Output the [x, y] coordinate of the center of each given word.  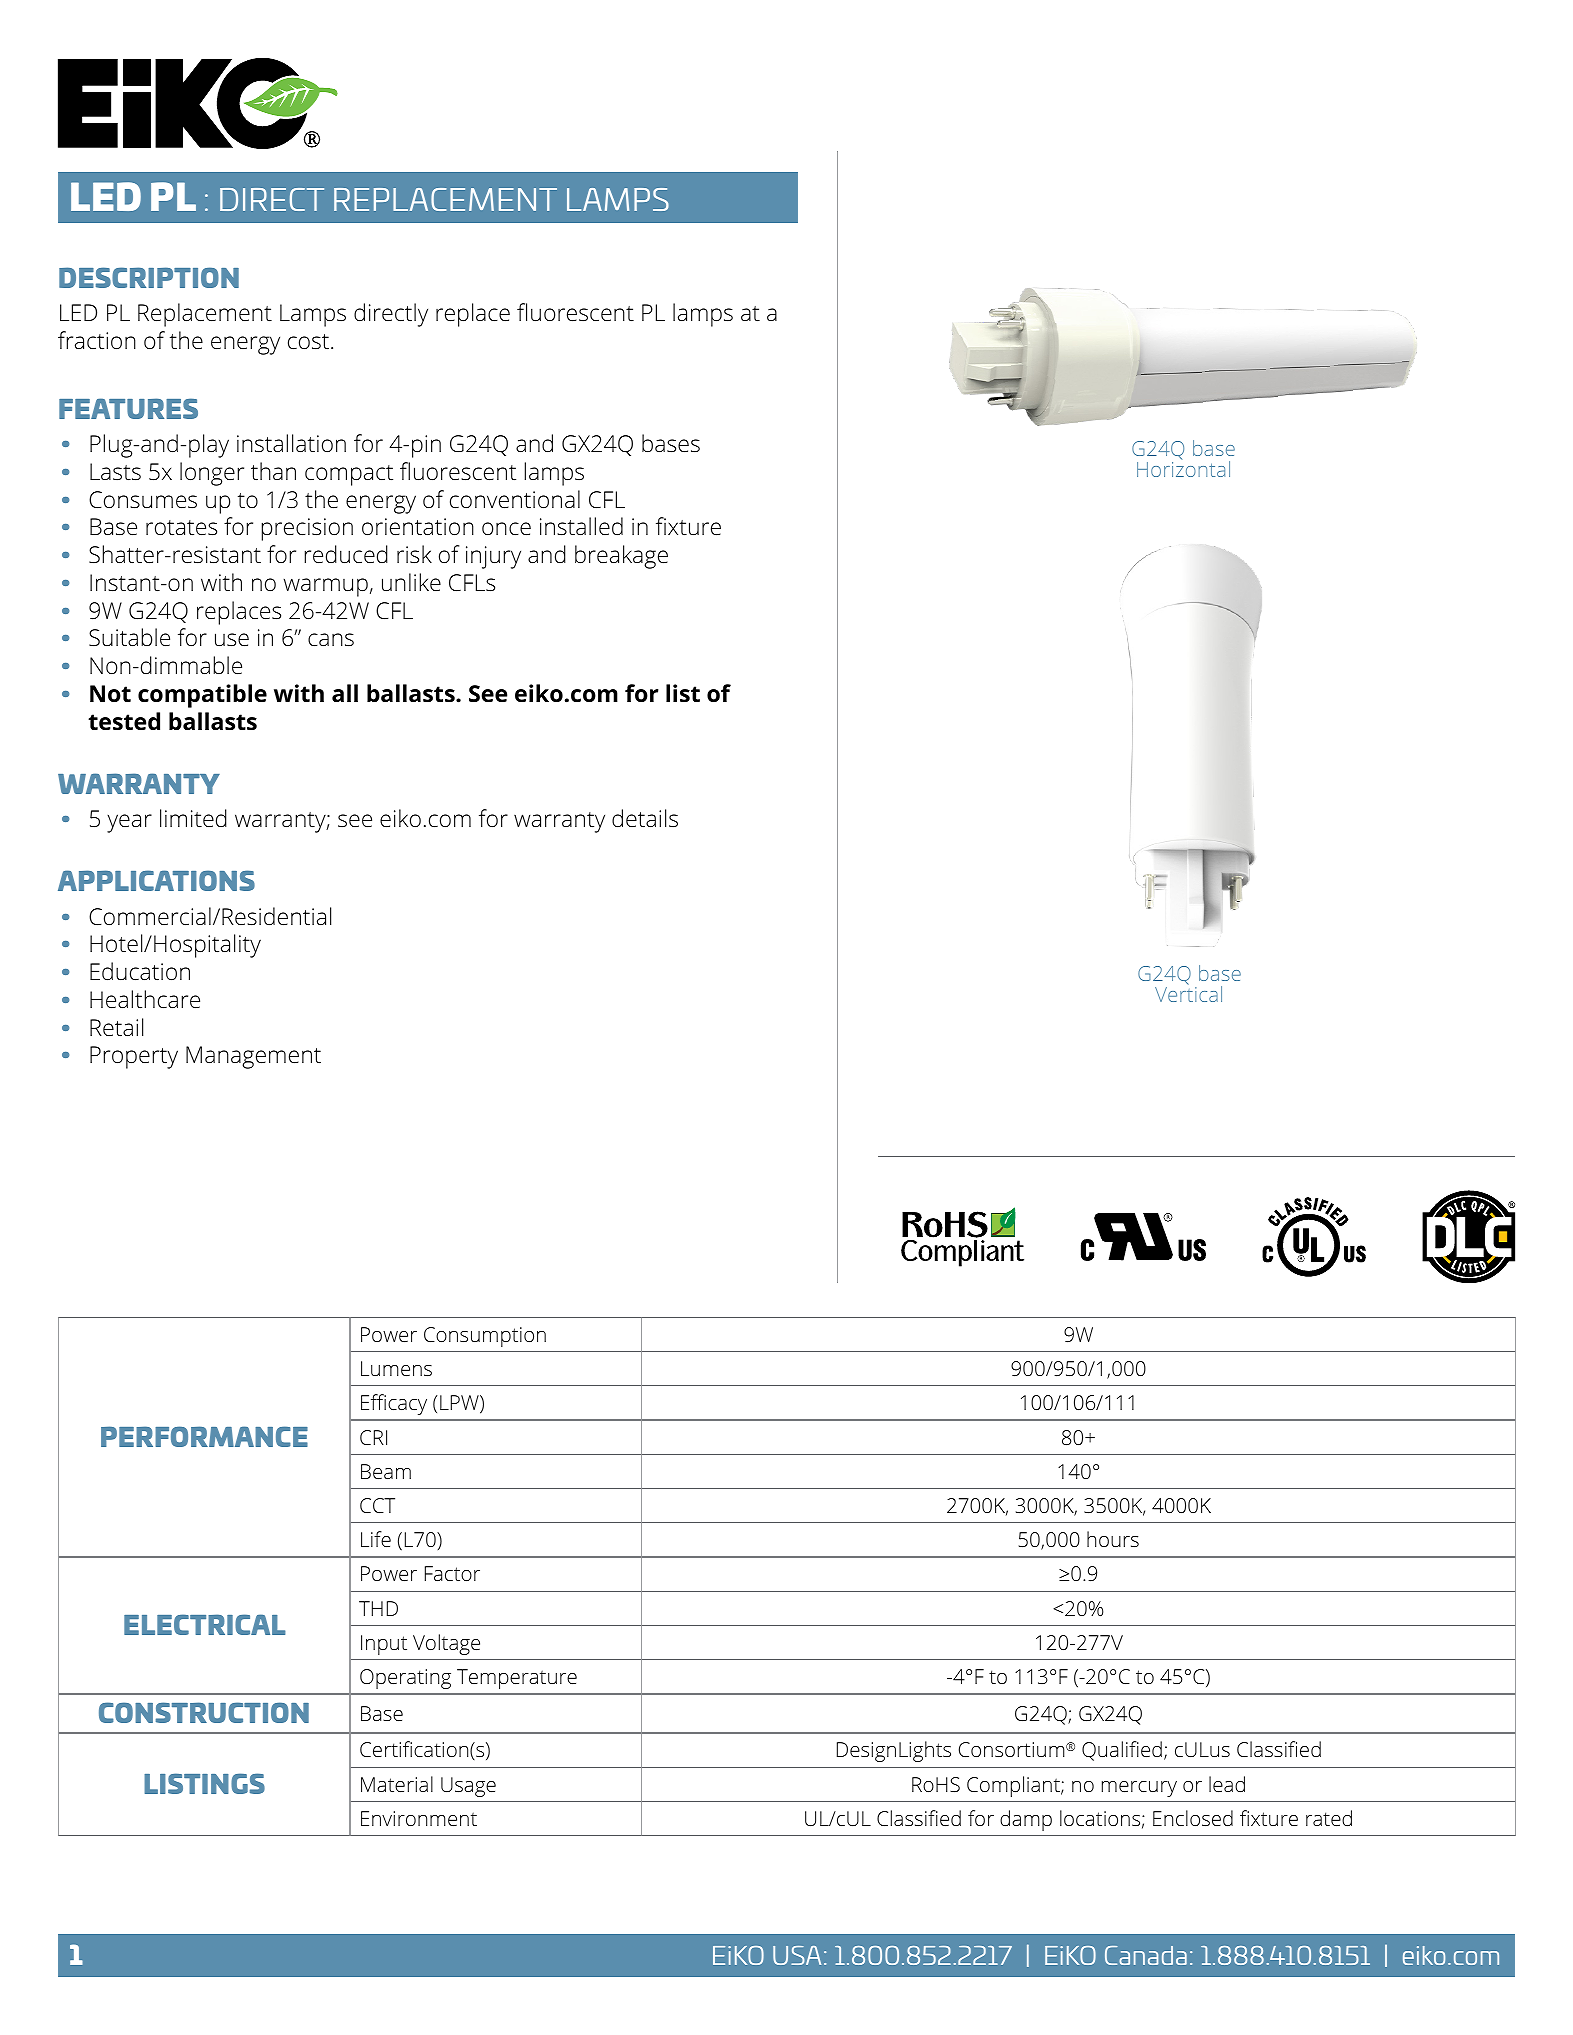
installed [581, 526]
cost [310, 342]
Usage [468, 1787]
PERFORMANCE [204, 1436]
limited [193, 818]
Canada [1146, 1955]
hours [1113, 1539]
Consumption [485, 1337]
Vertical [1188, 993]
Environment [419, 1818]
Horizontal [1183, 468]
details [645, 818]
